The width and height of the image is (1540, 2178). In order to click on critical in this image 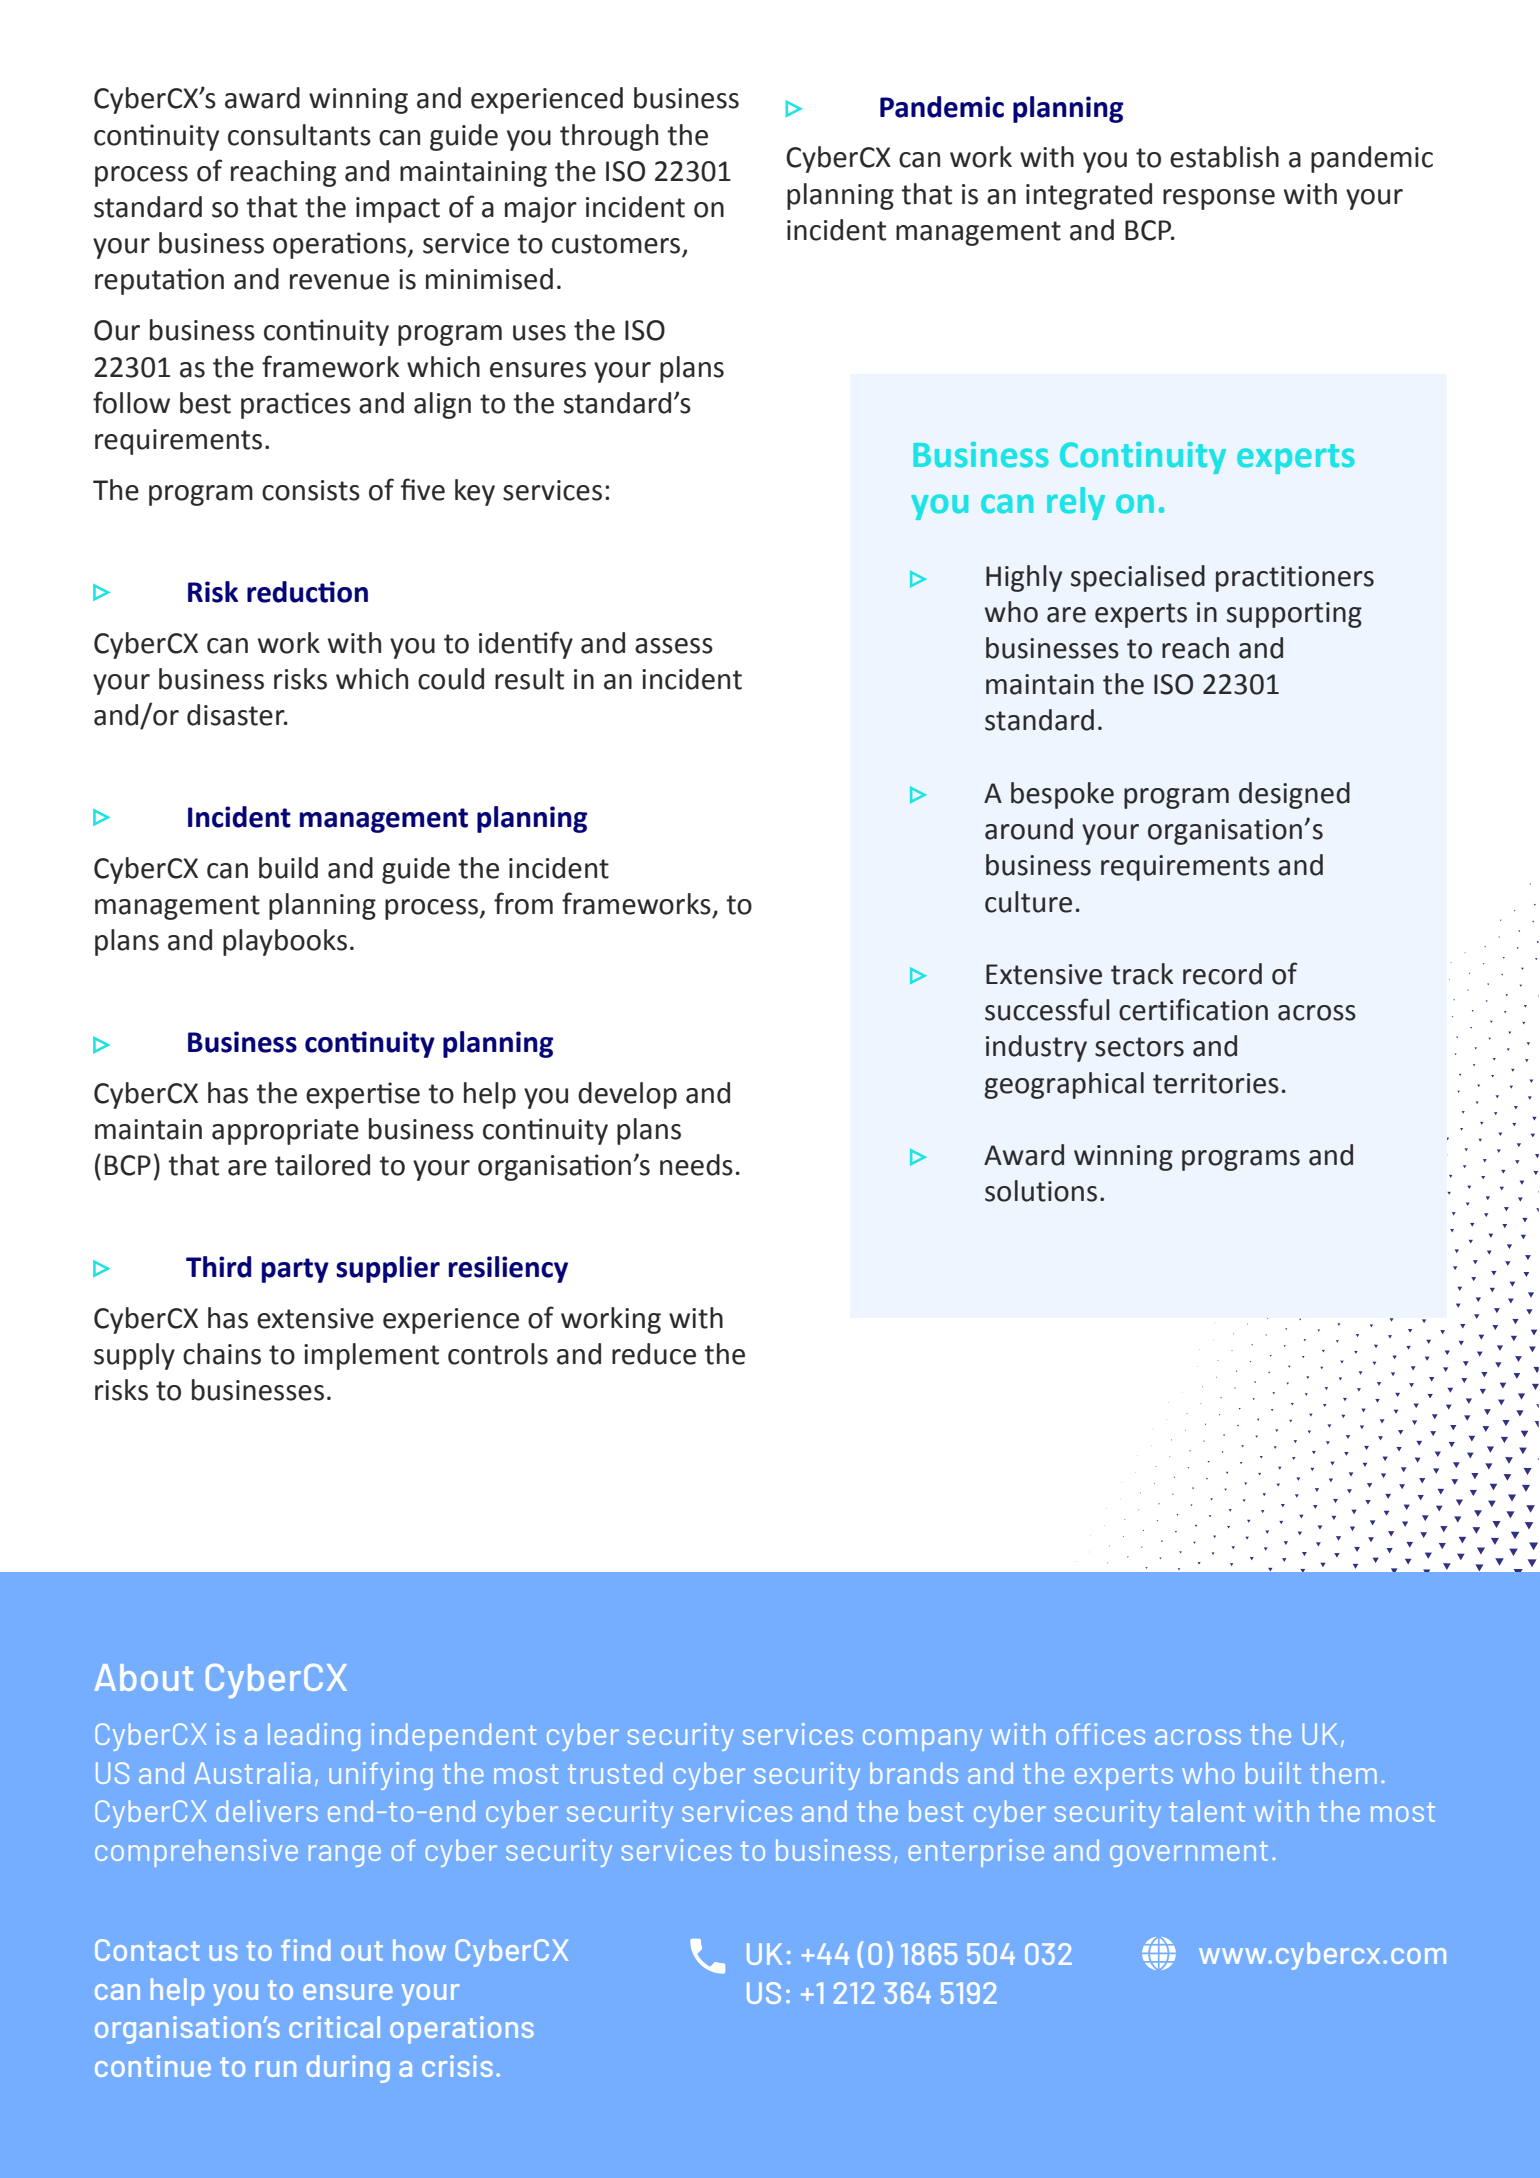, I will do `click(334, 2027)`.
